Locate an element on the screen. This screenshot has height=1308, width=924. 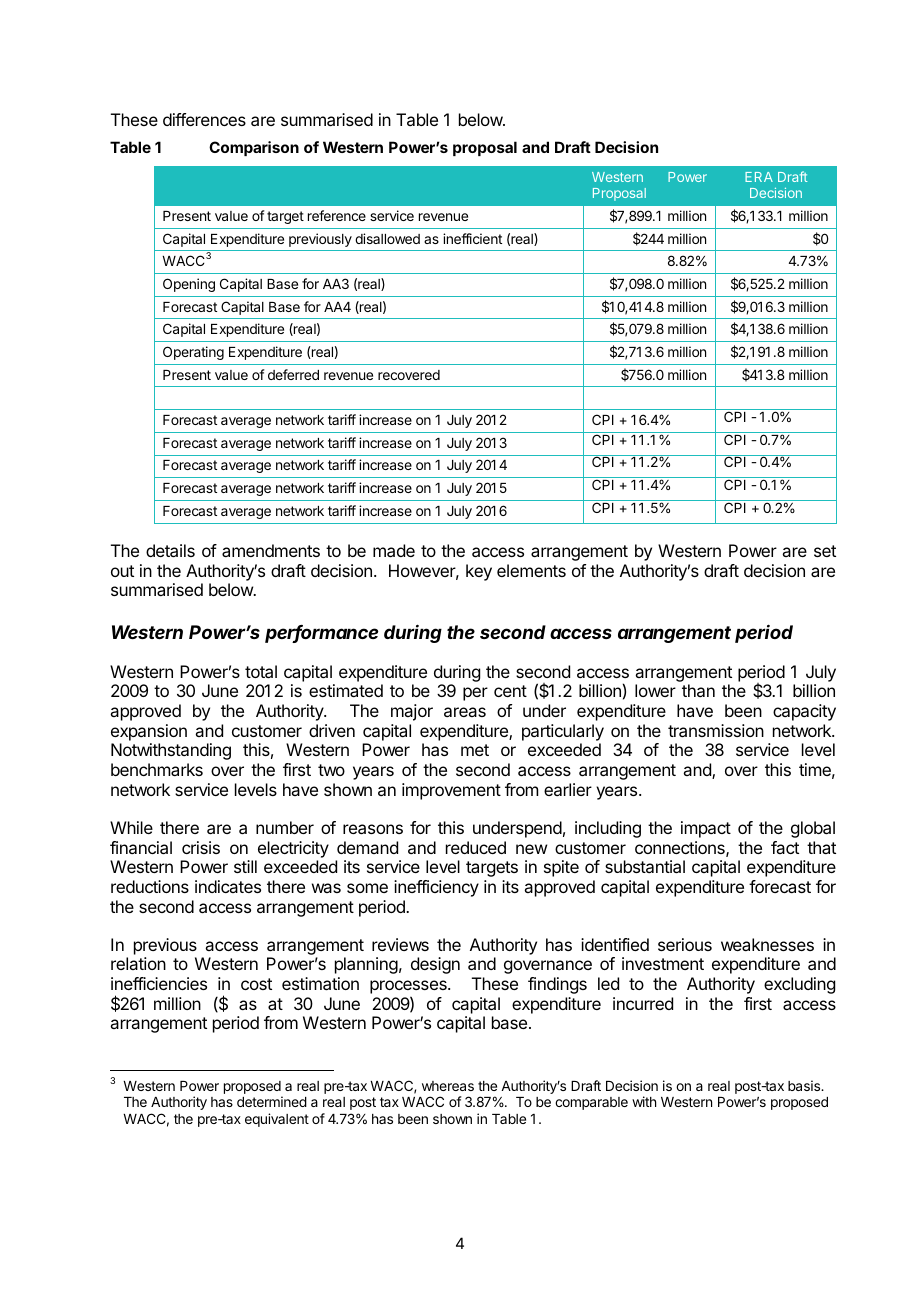
differences is located at coordinates (204, 119).
